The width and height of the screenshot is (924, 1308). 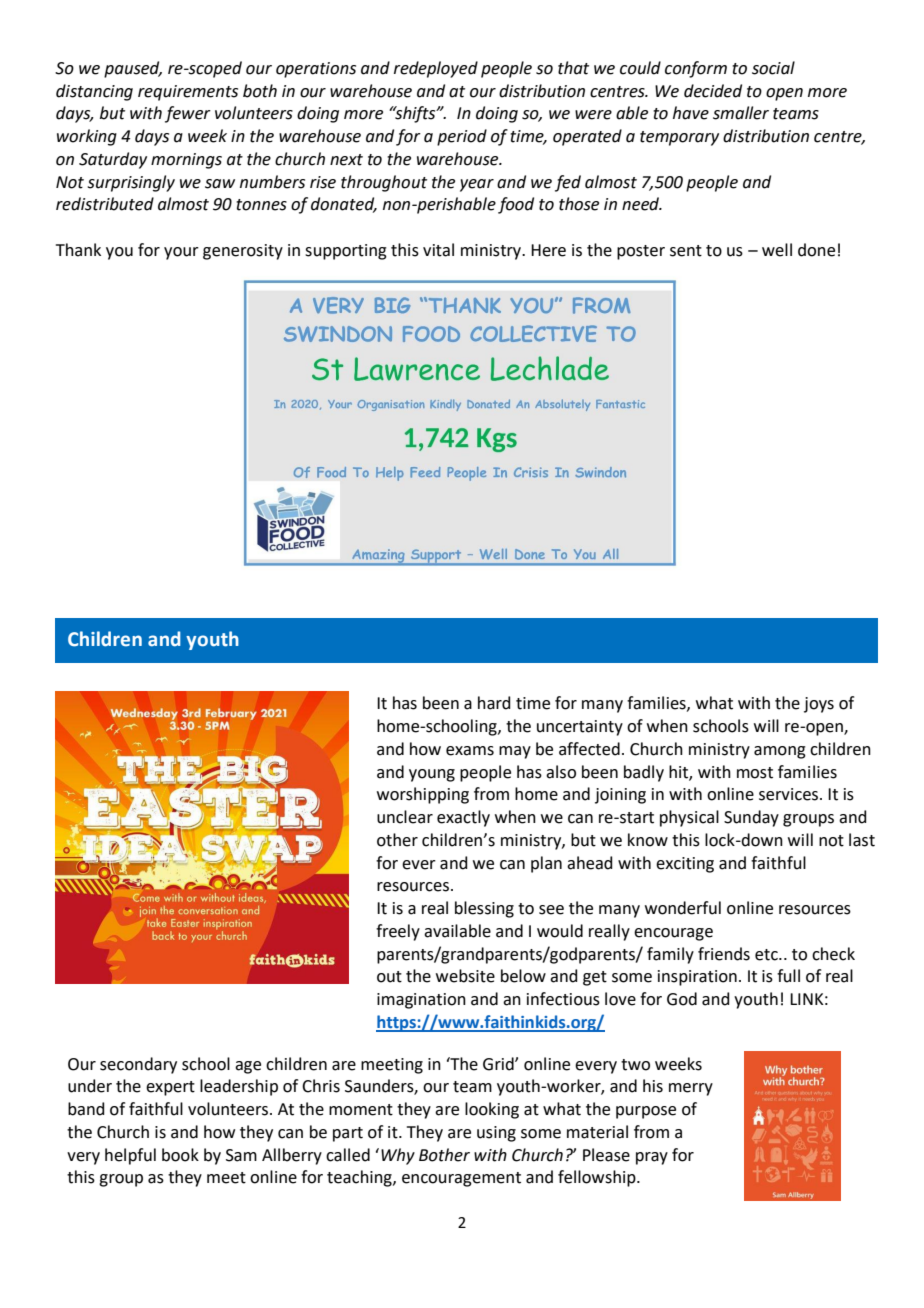 What do you see at coordinates (405, 817) in the screenshot?
I see `unclear` at bounding box center [405, 817].
